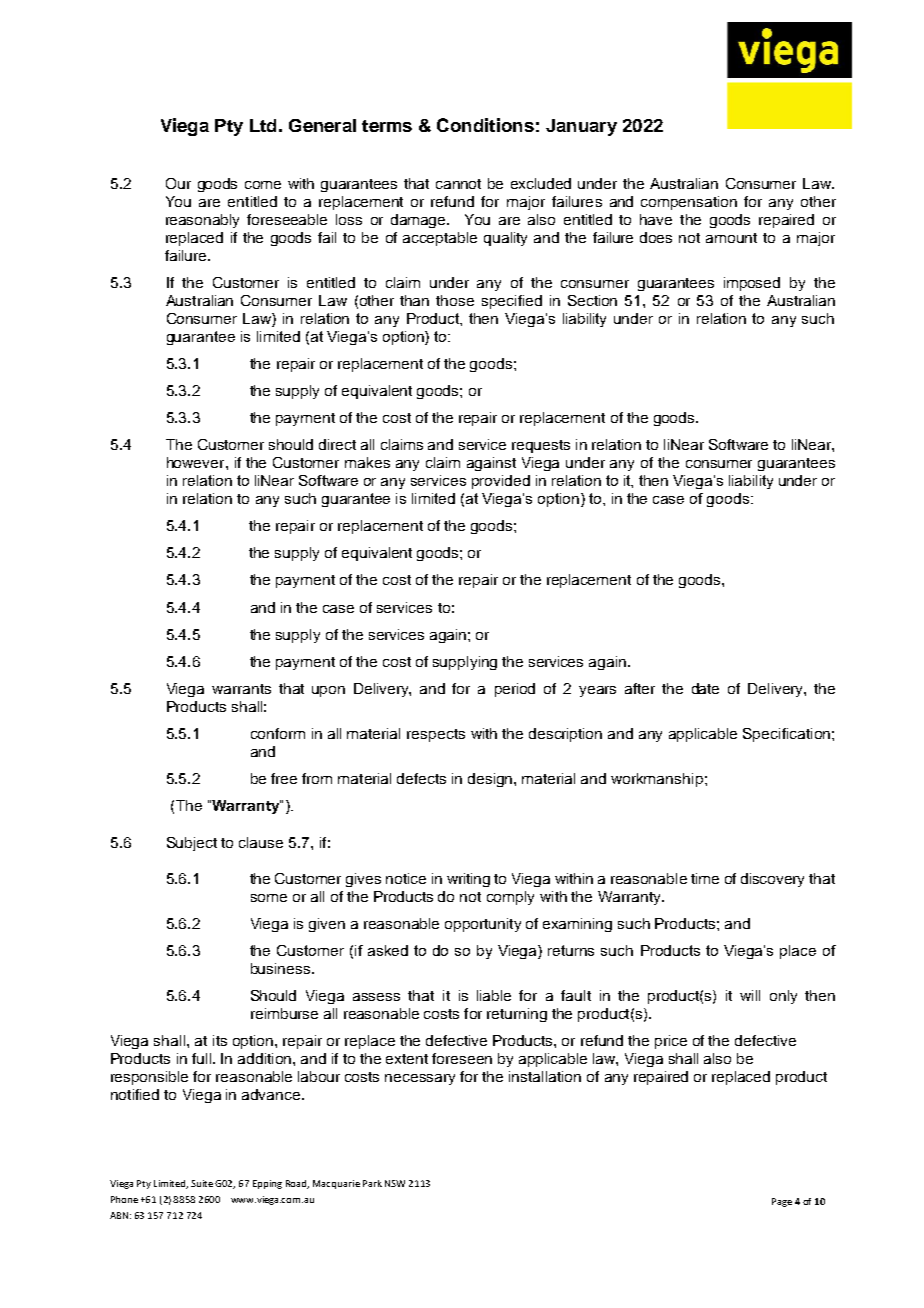 This screenshot has width=924, height=1308. Describe the element at coordinates (241, 689) in the screenshot. I see `warrants` at that location.
